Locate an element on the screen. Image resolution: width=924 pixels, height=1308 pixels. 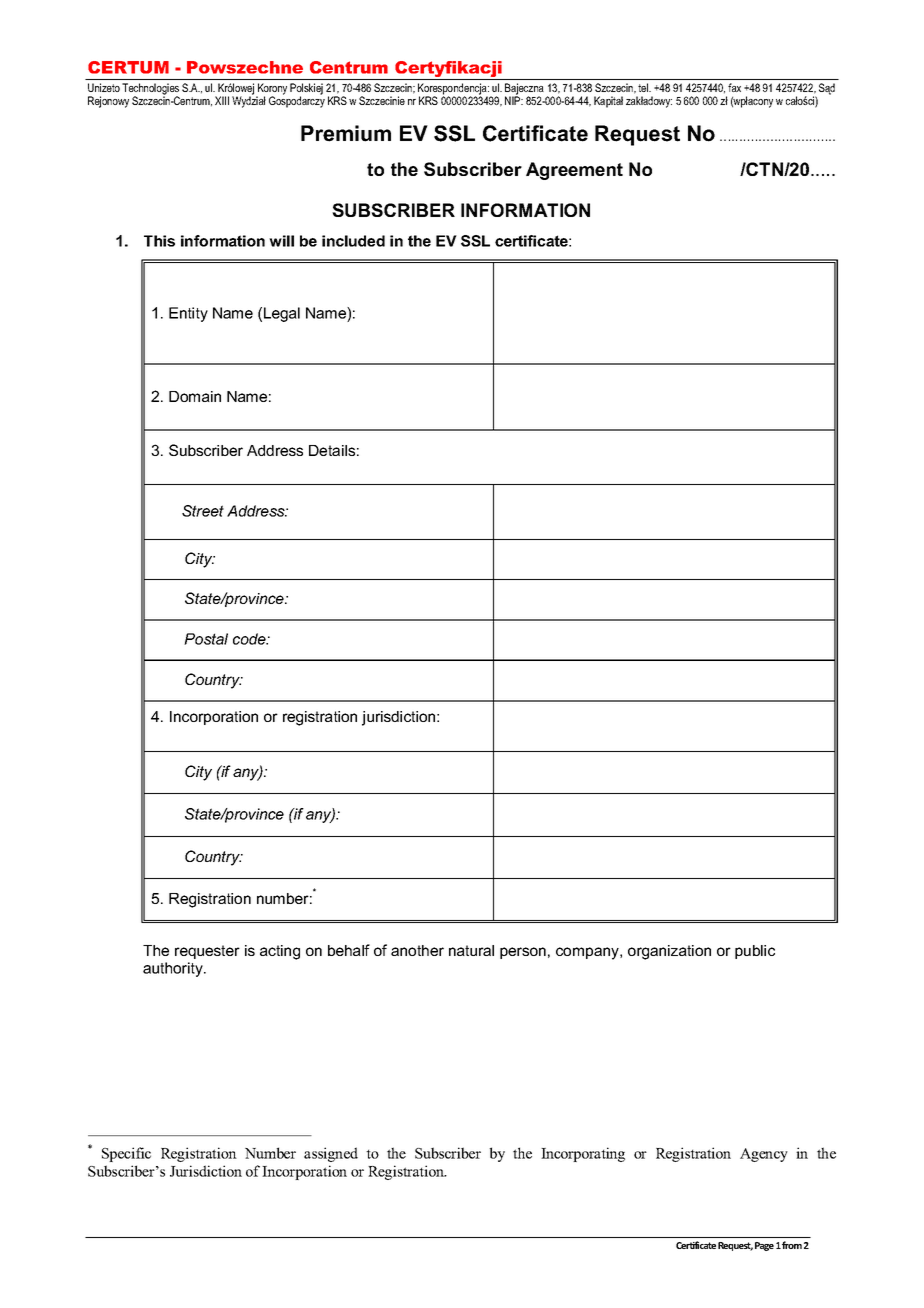
organization is located at coordinates (669, 952).
